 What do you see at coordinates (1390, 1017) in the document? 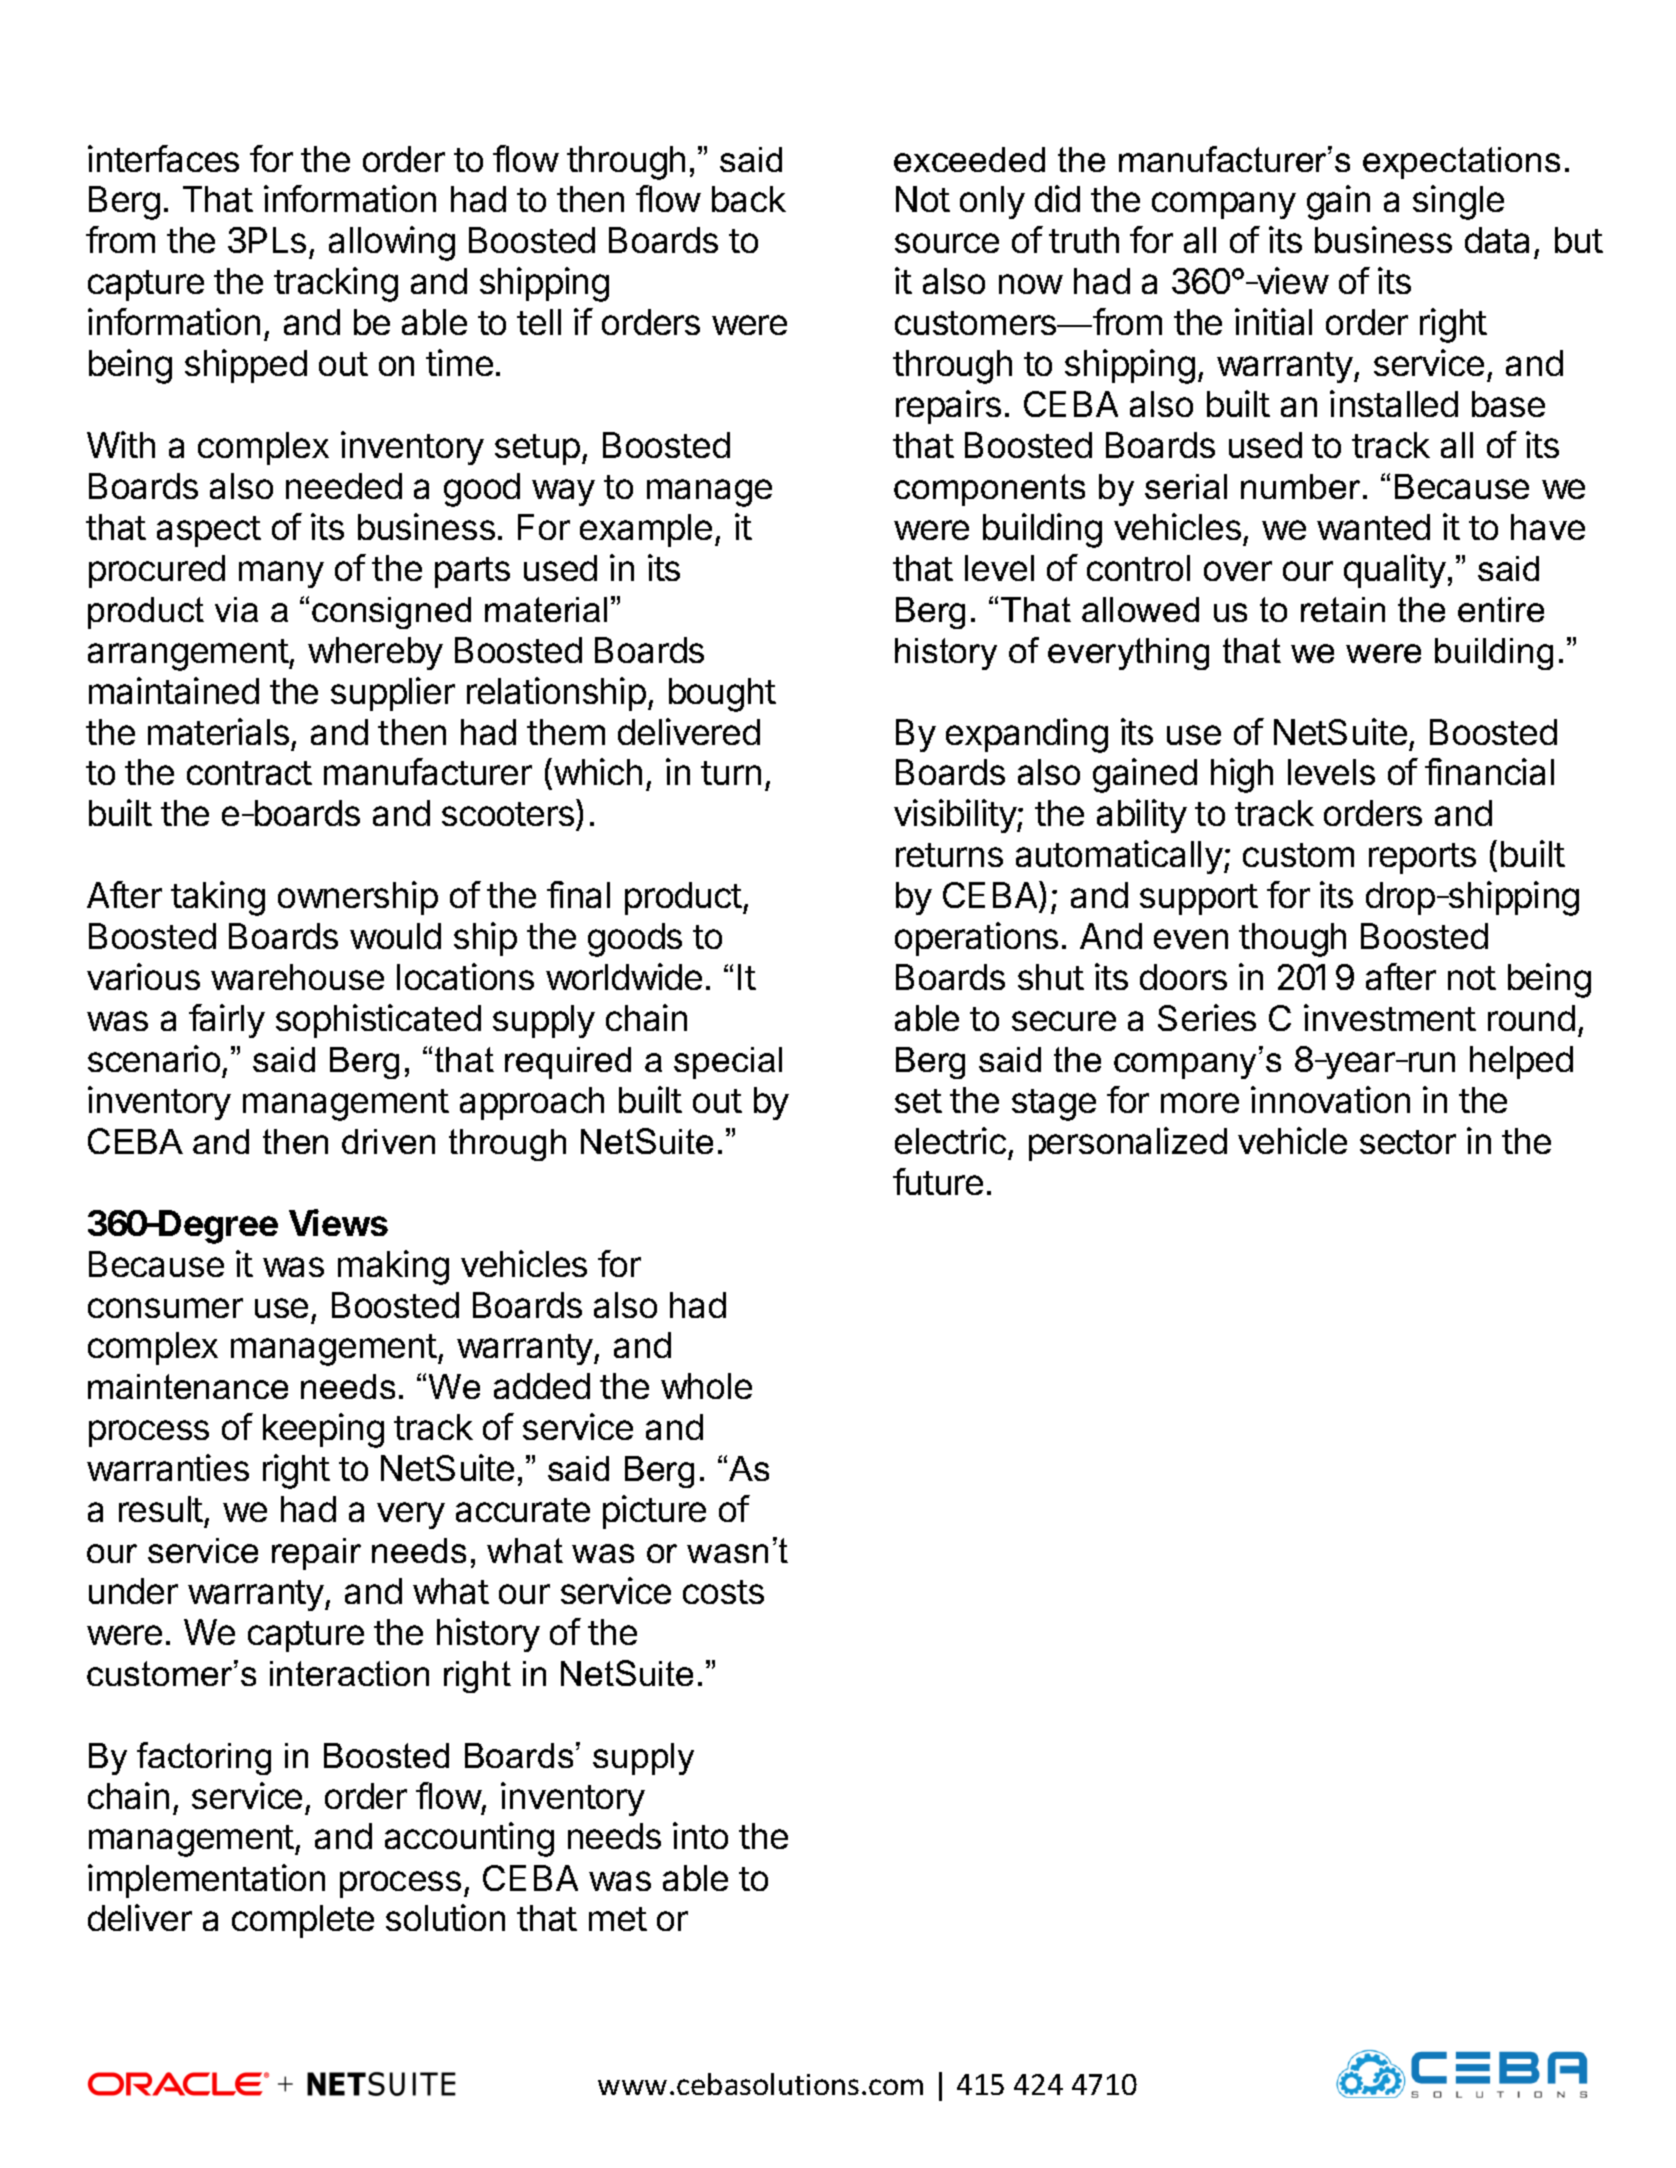
I see `investment` at bounding box center [1390, 1017].
